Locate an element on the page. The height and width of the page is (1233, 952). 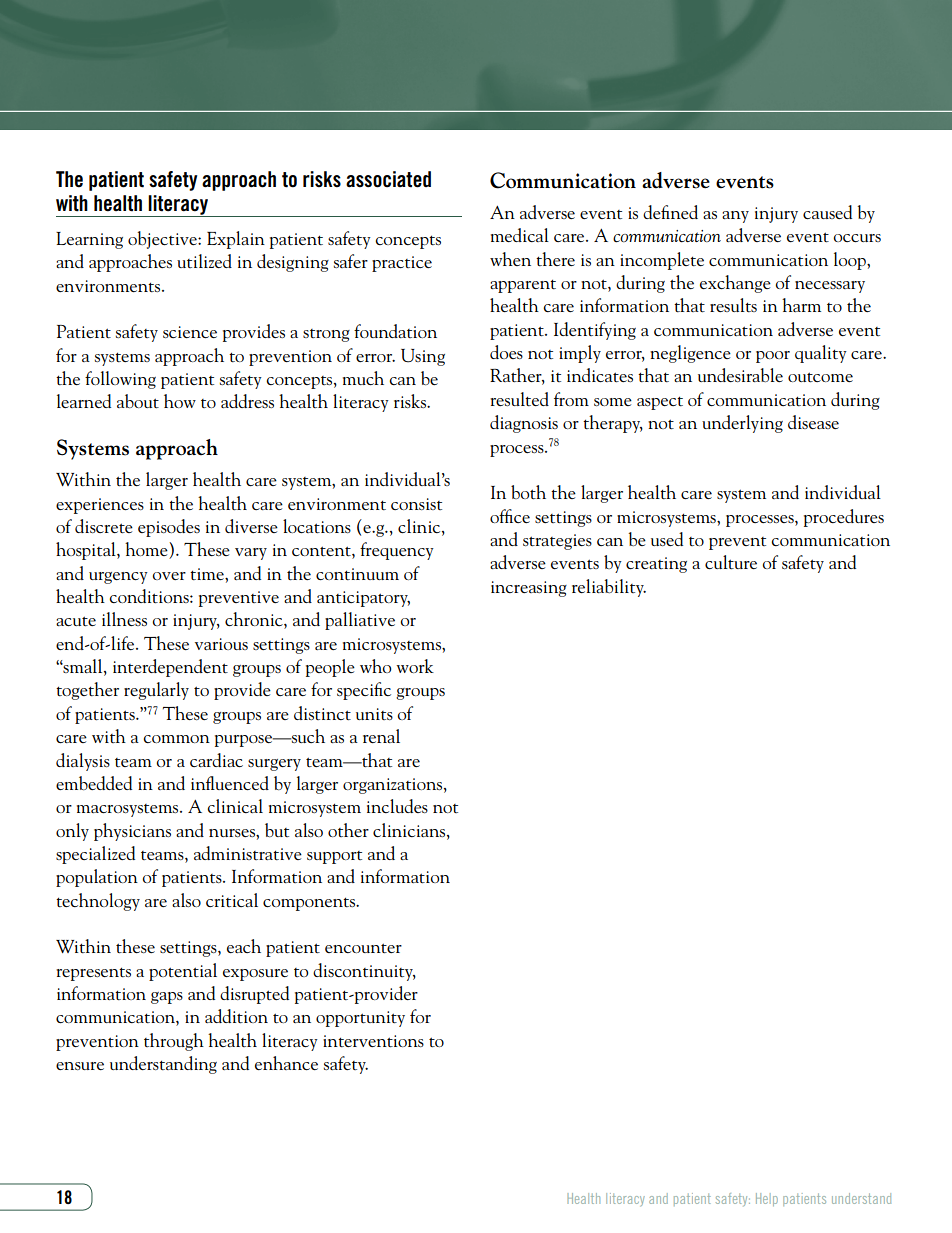
other is located at coordinates (348, 830).
